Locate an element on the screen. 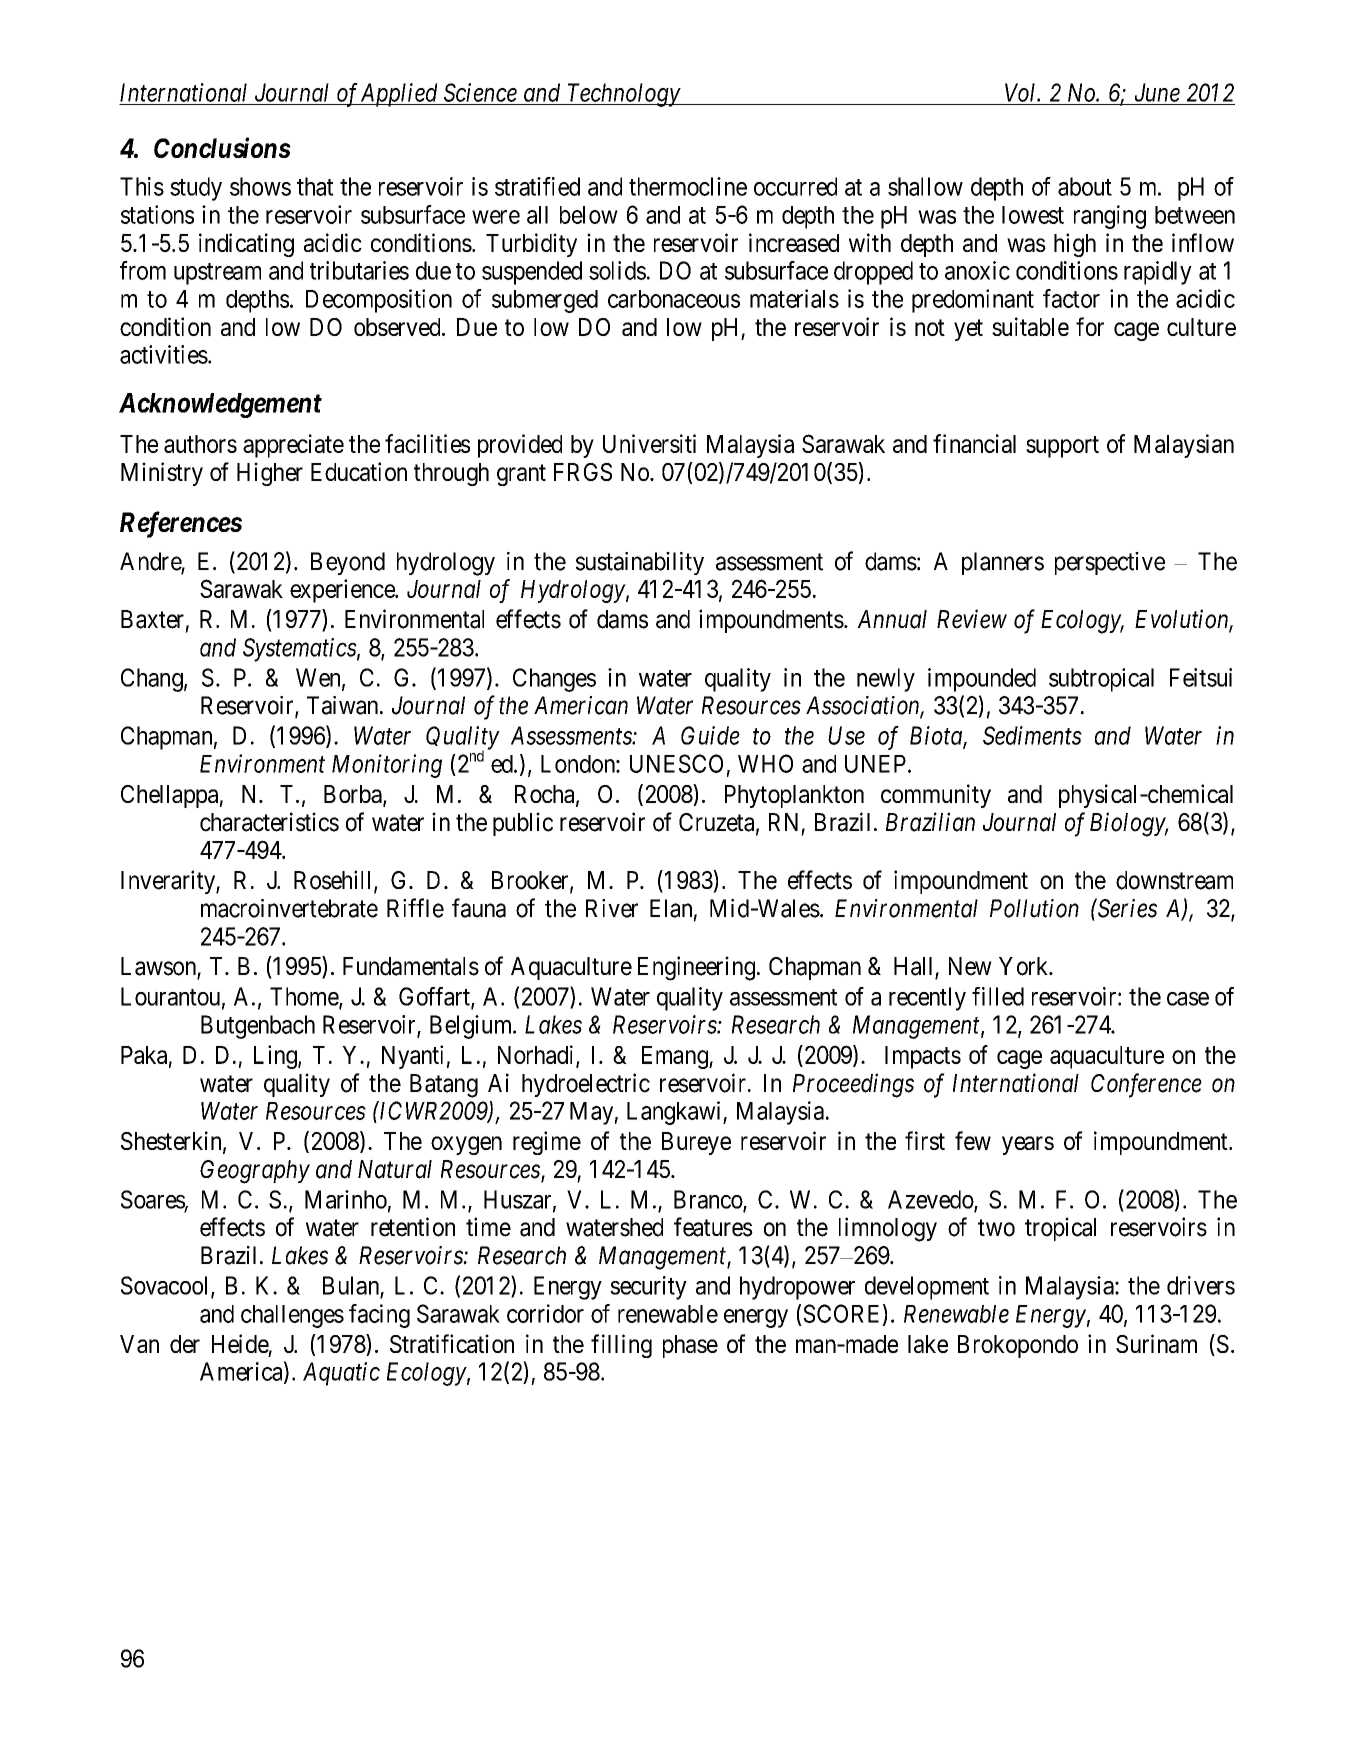 This screenshot has width=1355, height=1753. Engineering is located at coordinates (698, 968).
